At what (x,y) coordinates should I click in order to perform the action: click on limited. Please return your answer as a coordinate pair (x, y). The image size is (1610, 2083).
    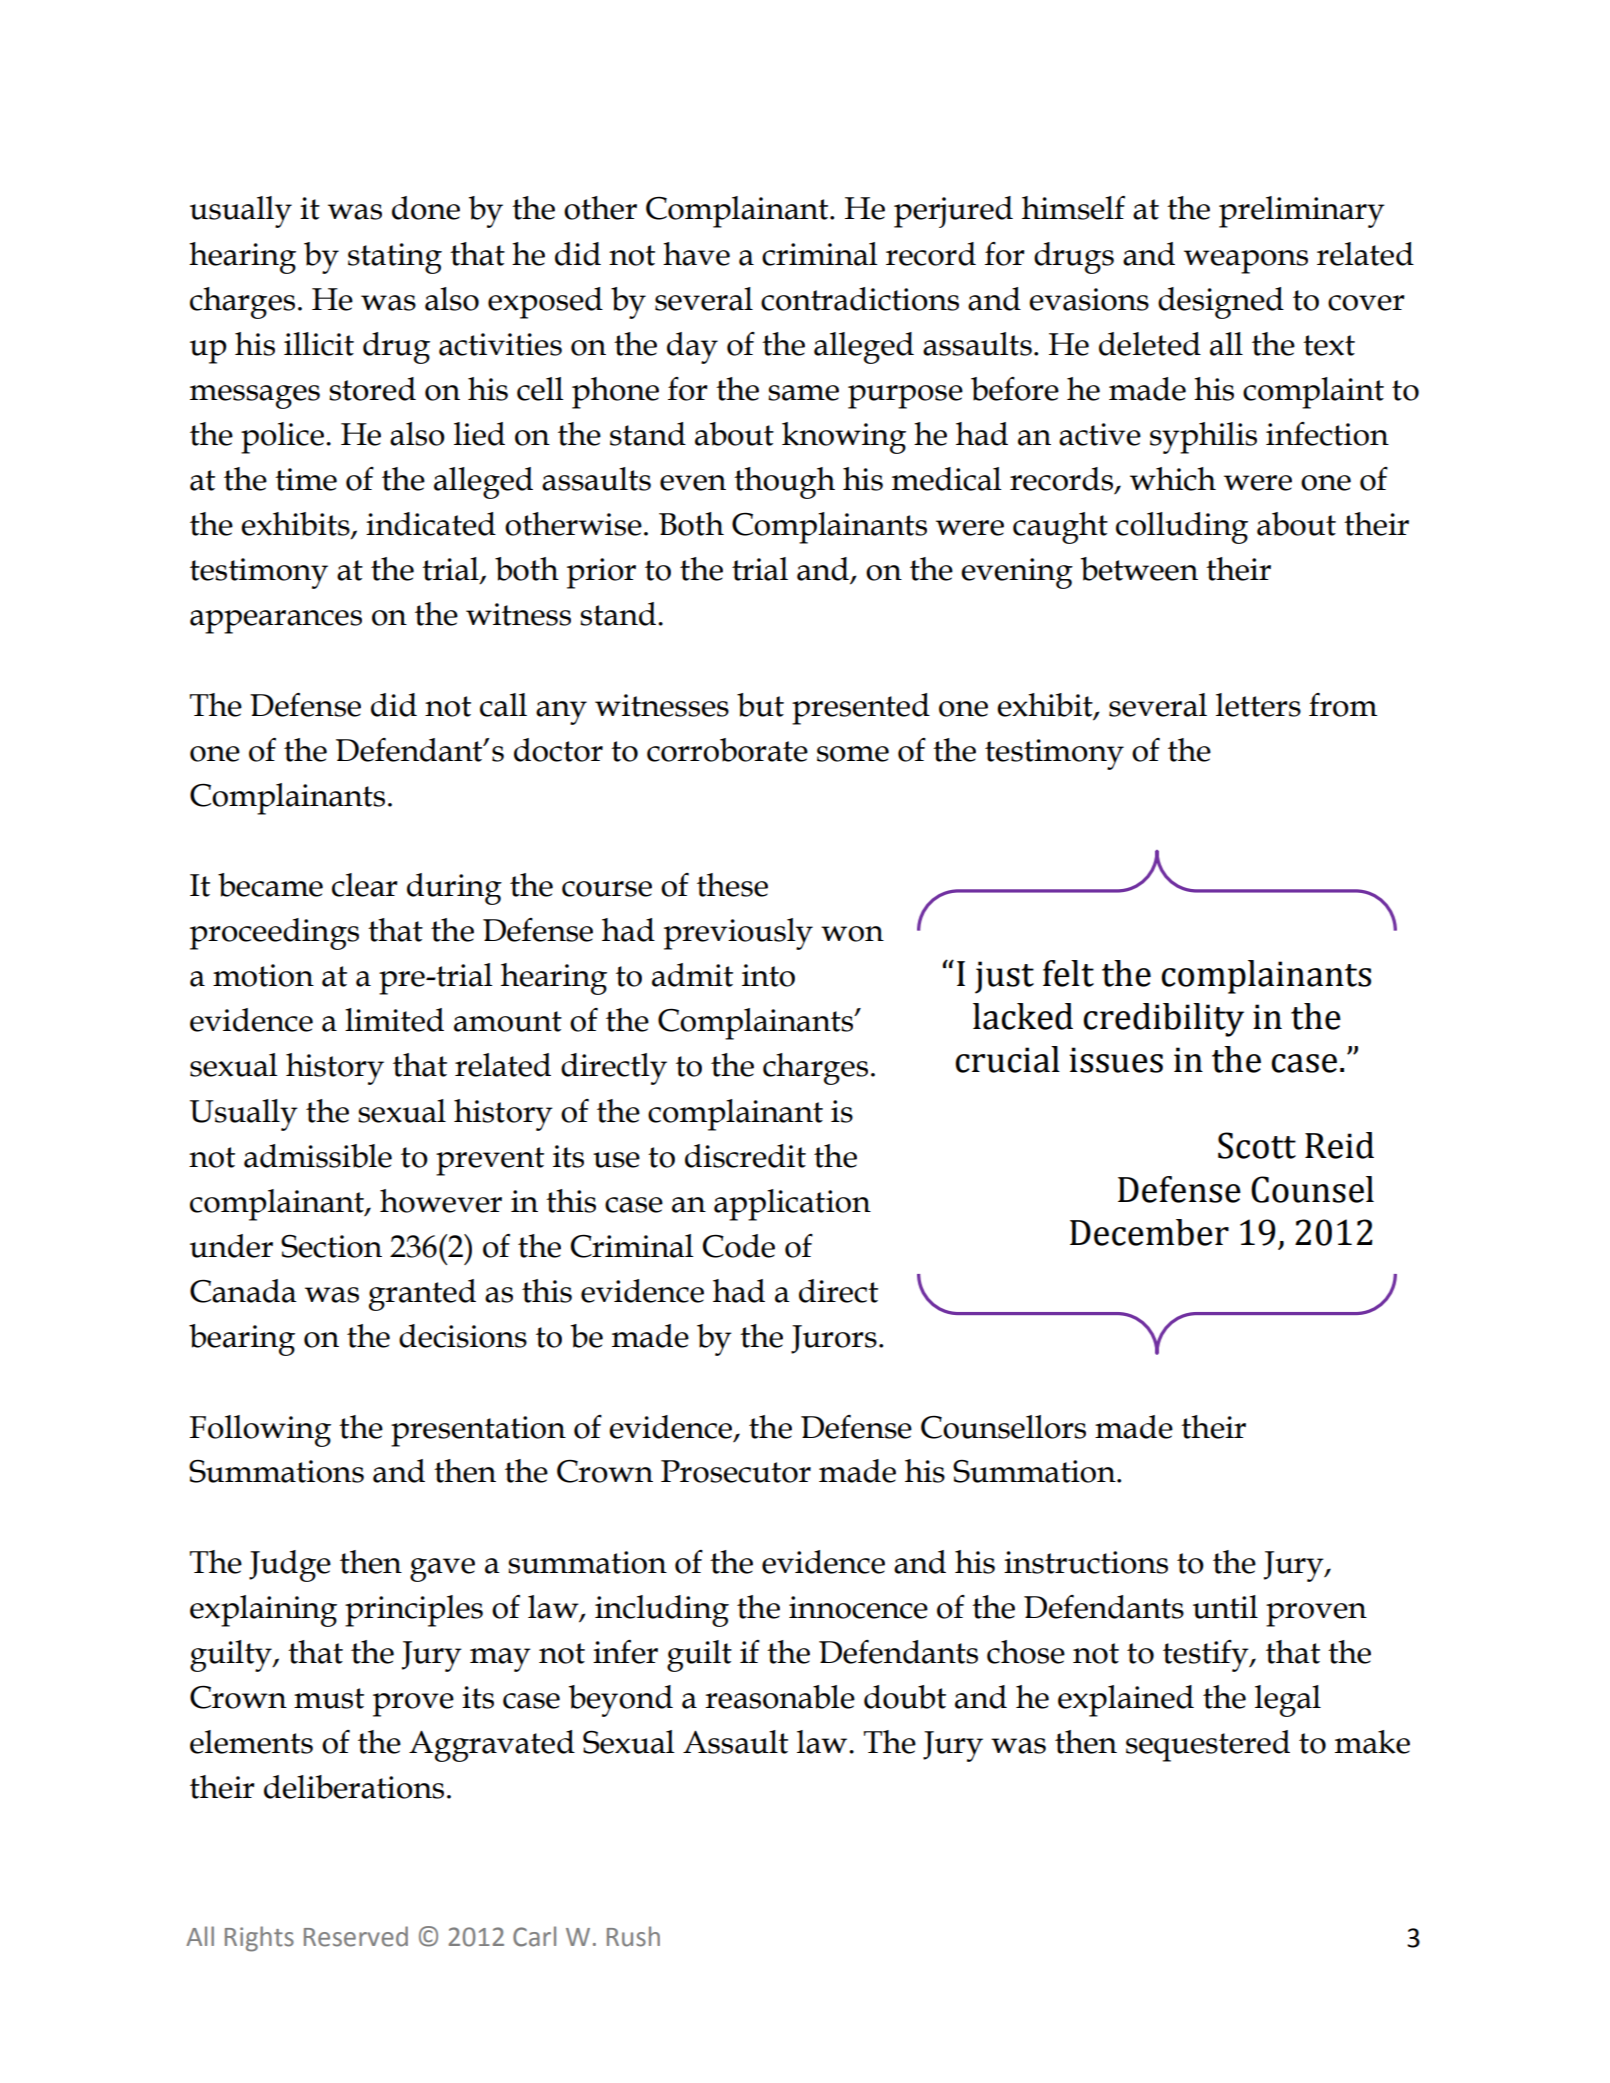
    Looking at the image, I should click on (394, 1020).
